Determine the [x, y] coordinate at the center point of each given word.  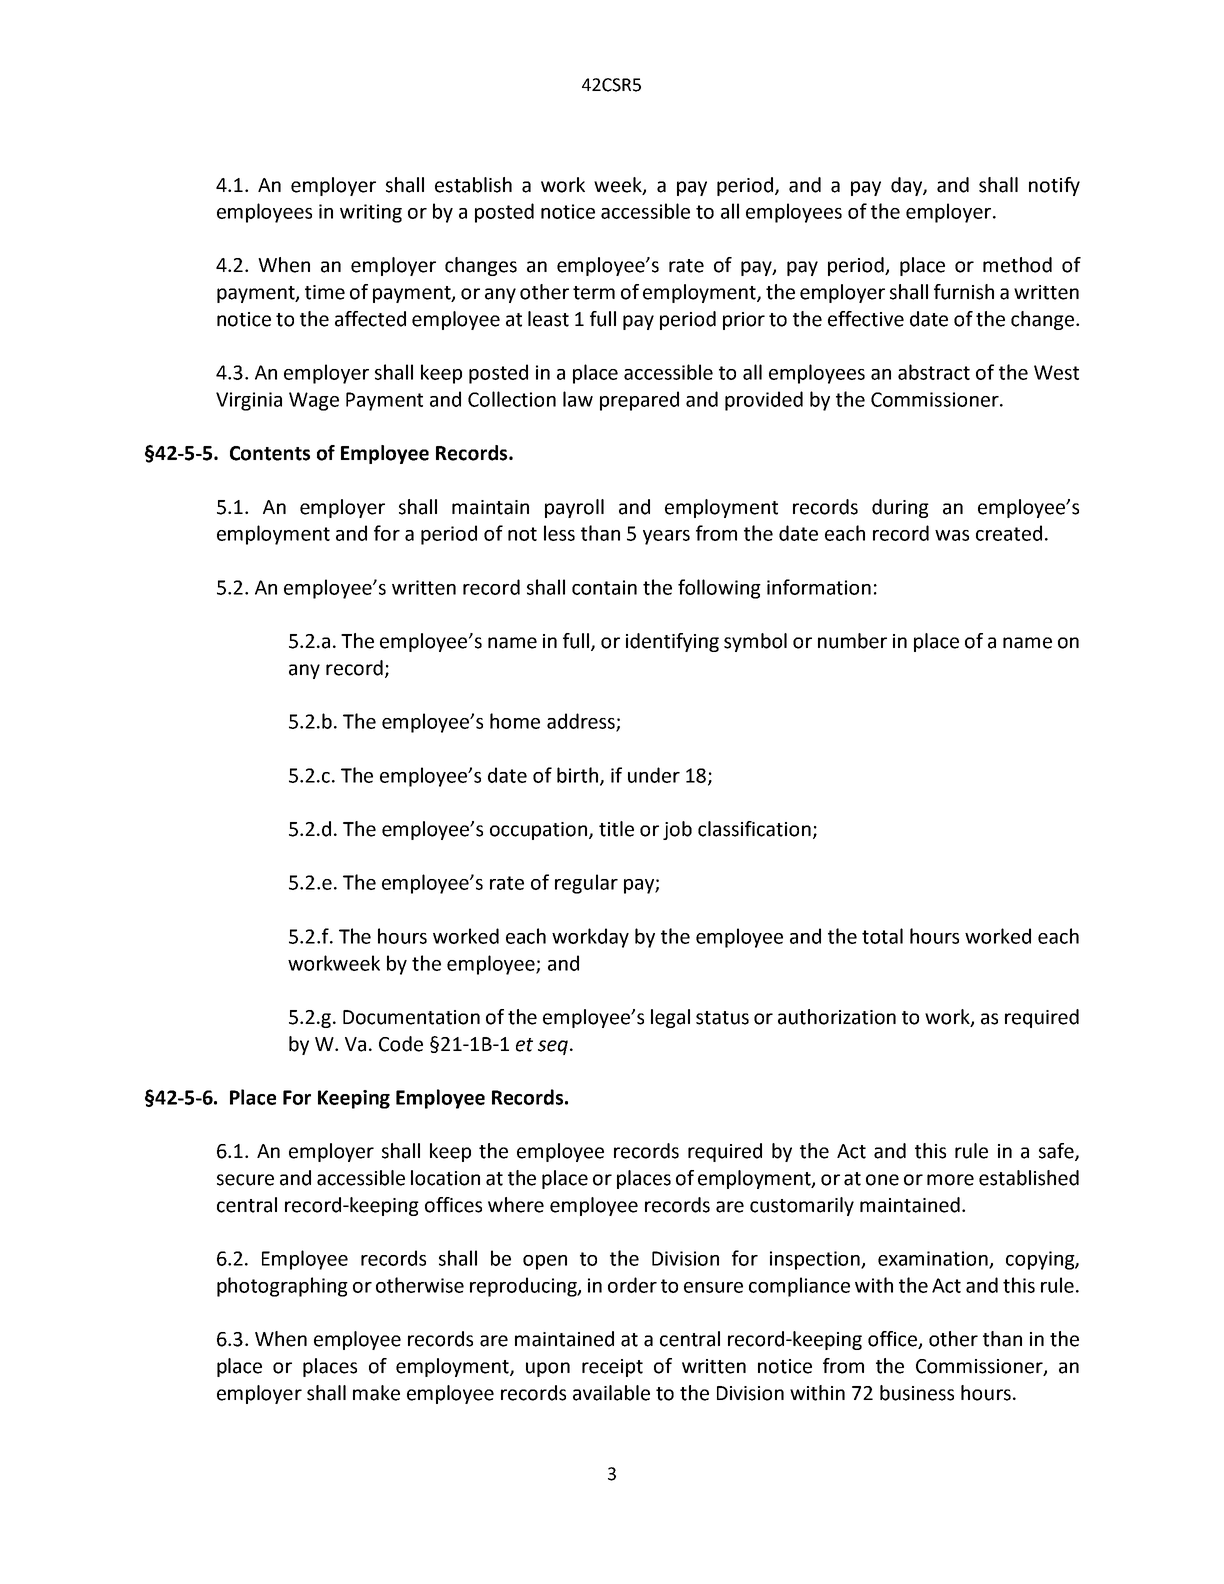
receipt [612, 1368]
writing [371, 213]
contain [604, 587]
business [917, 1393]
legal [670, 1018]
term [594, 293]
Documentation [411, 1017]
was [952, 535]
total [882, 936]
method [1017, 265]
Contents [270, 453]
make [376, 1393]
